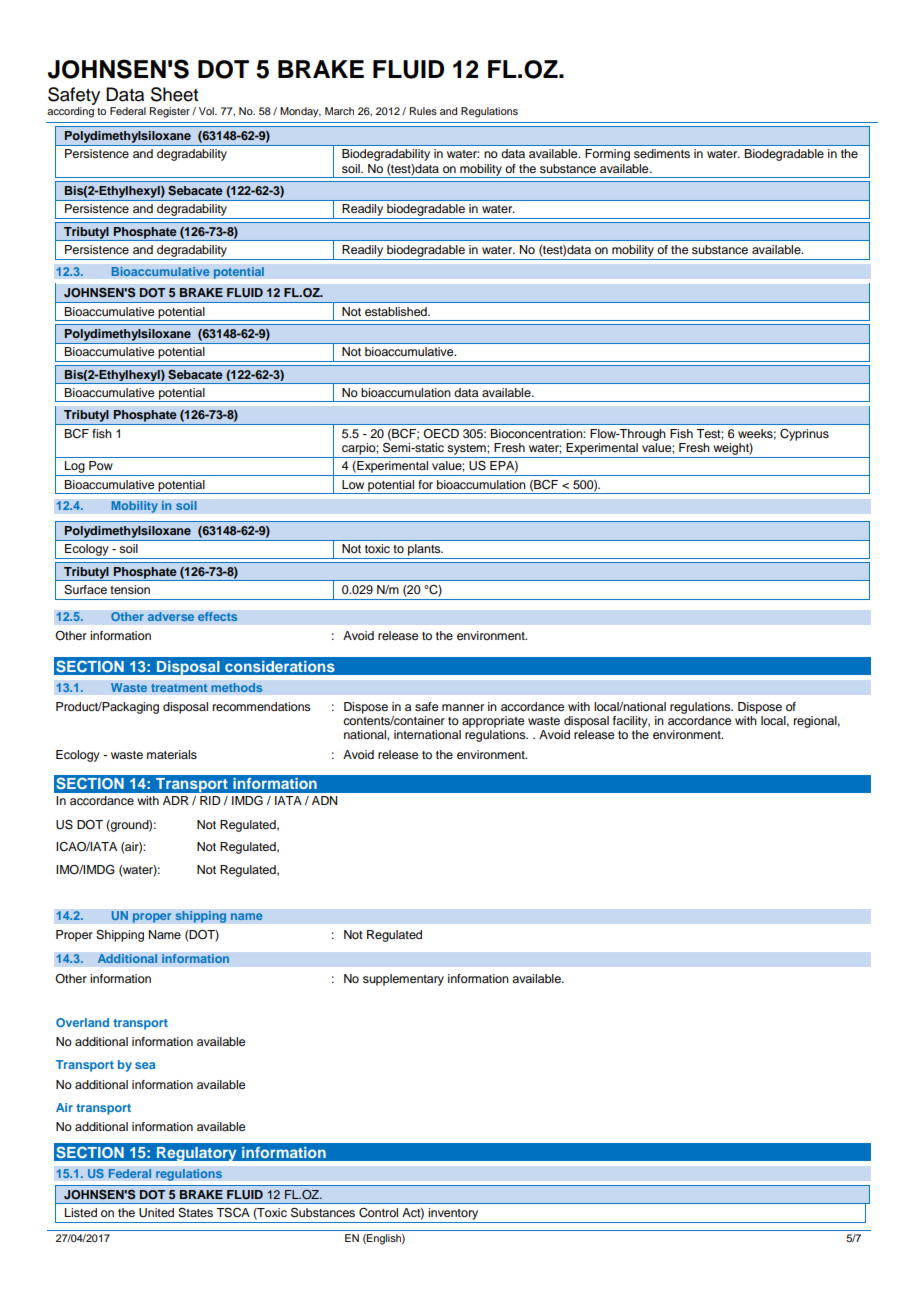 The width and height of the image is (924, 1308). I want to click on United, so click(156, 1213).
